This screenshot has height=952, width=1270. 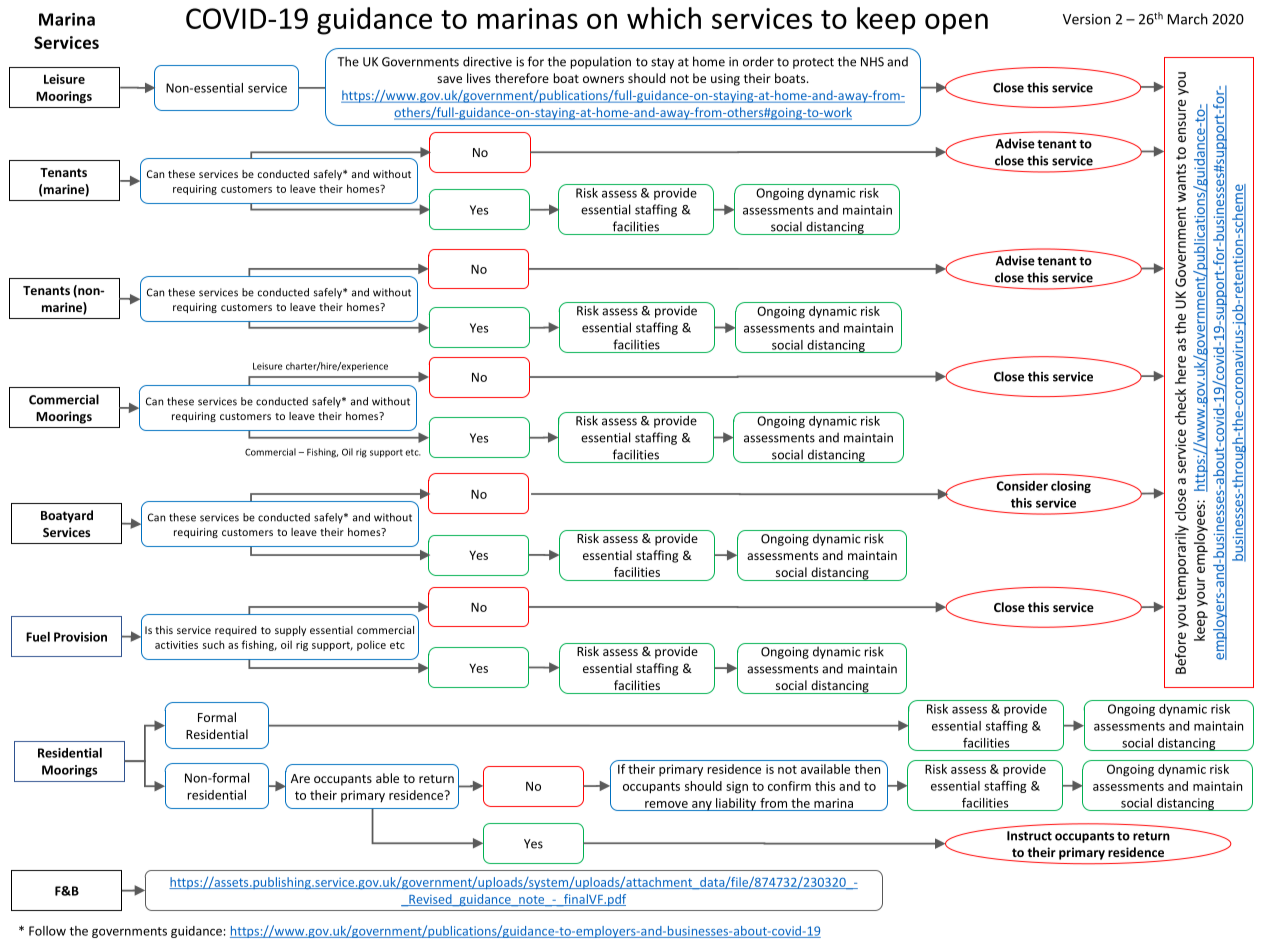 I want to click on closing, so click(x=1071, y=487).
